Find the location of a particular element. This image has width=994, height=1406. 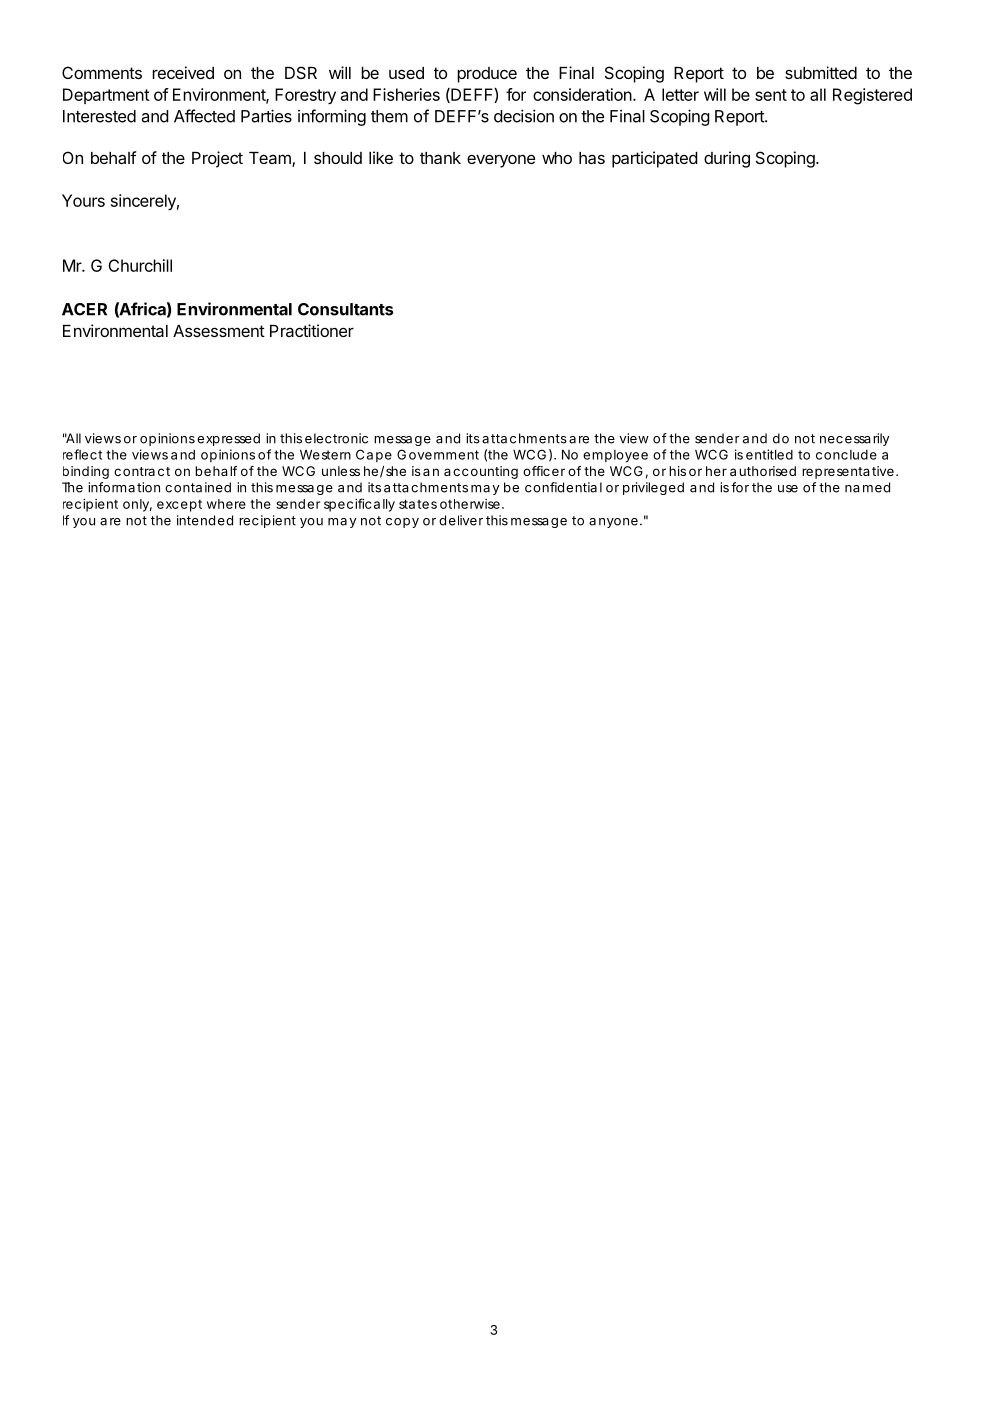

received is located at coordinates (183, 72).
